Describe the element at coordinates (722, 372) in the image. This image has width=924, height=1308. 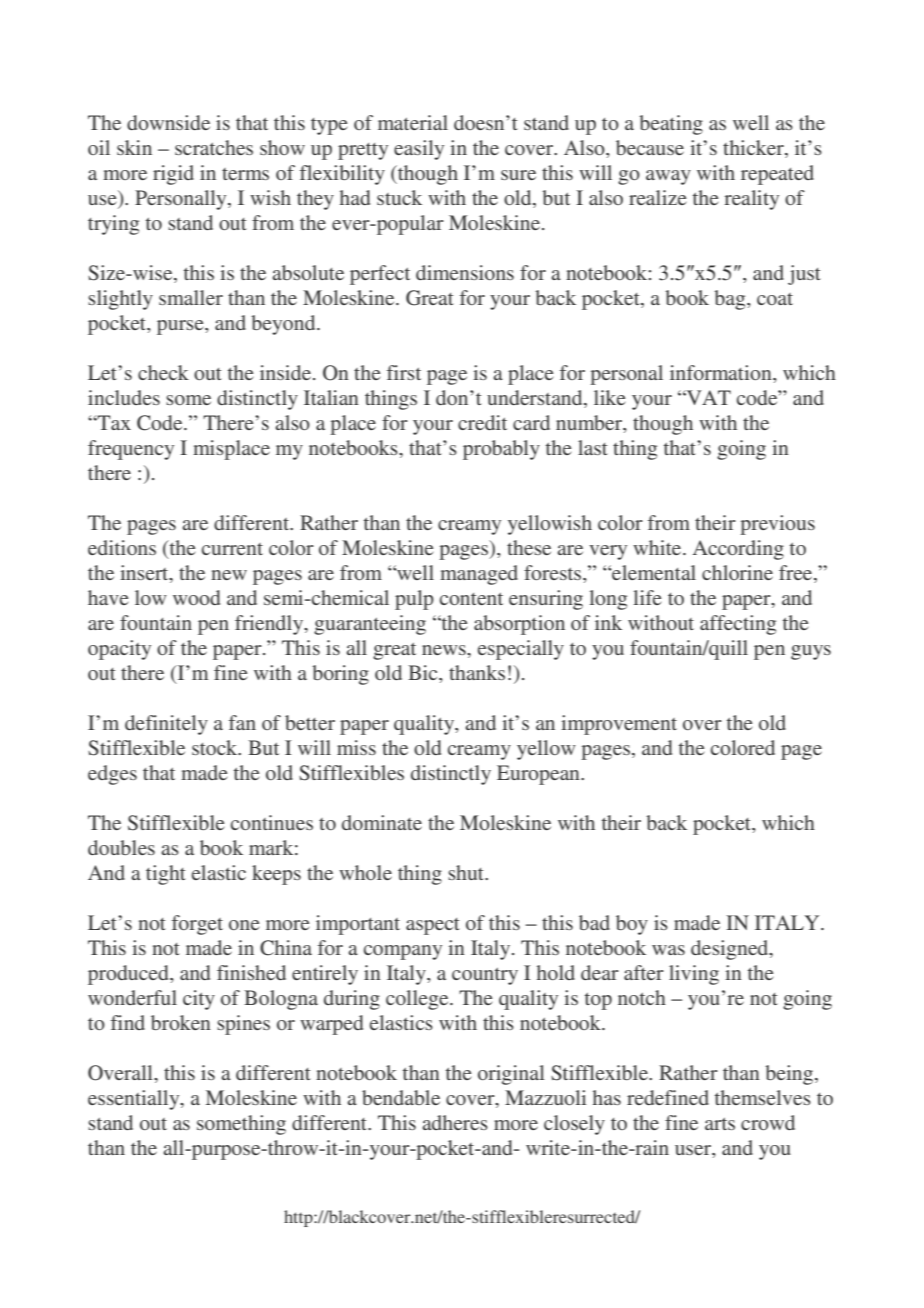
I see `information` at that location.
